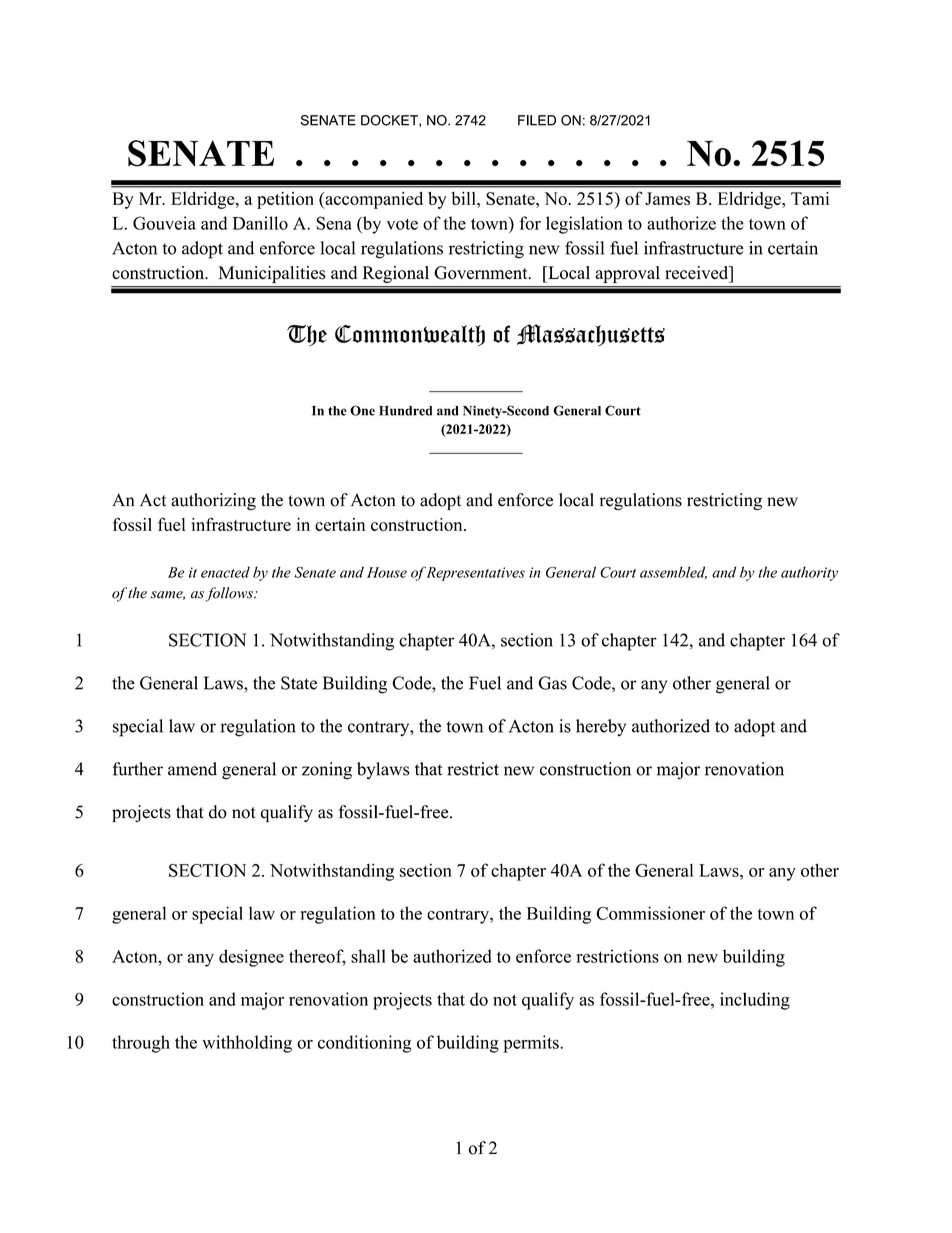 This document has height=1233, width=952. Describe the element at coordinates (537, 120) in the document. I see `FILED` at that location.
